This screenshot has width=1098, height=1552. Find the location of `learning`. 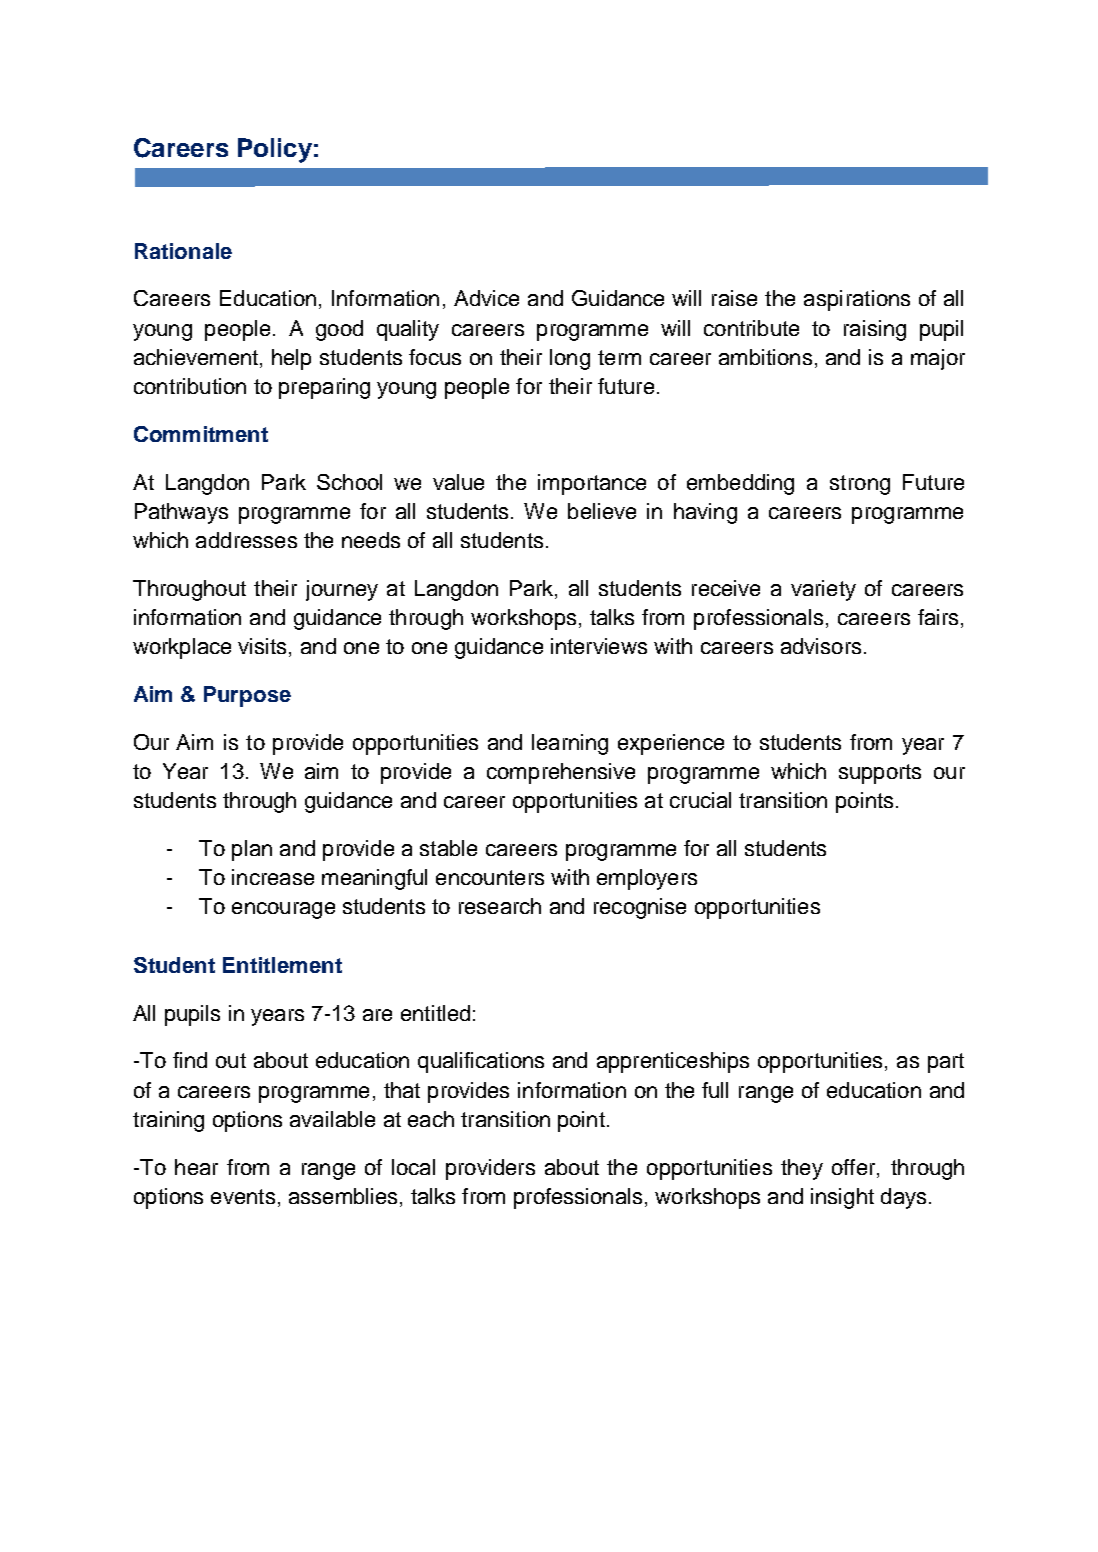

learning is located at coordinates (570, 744).
